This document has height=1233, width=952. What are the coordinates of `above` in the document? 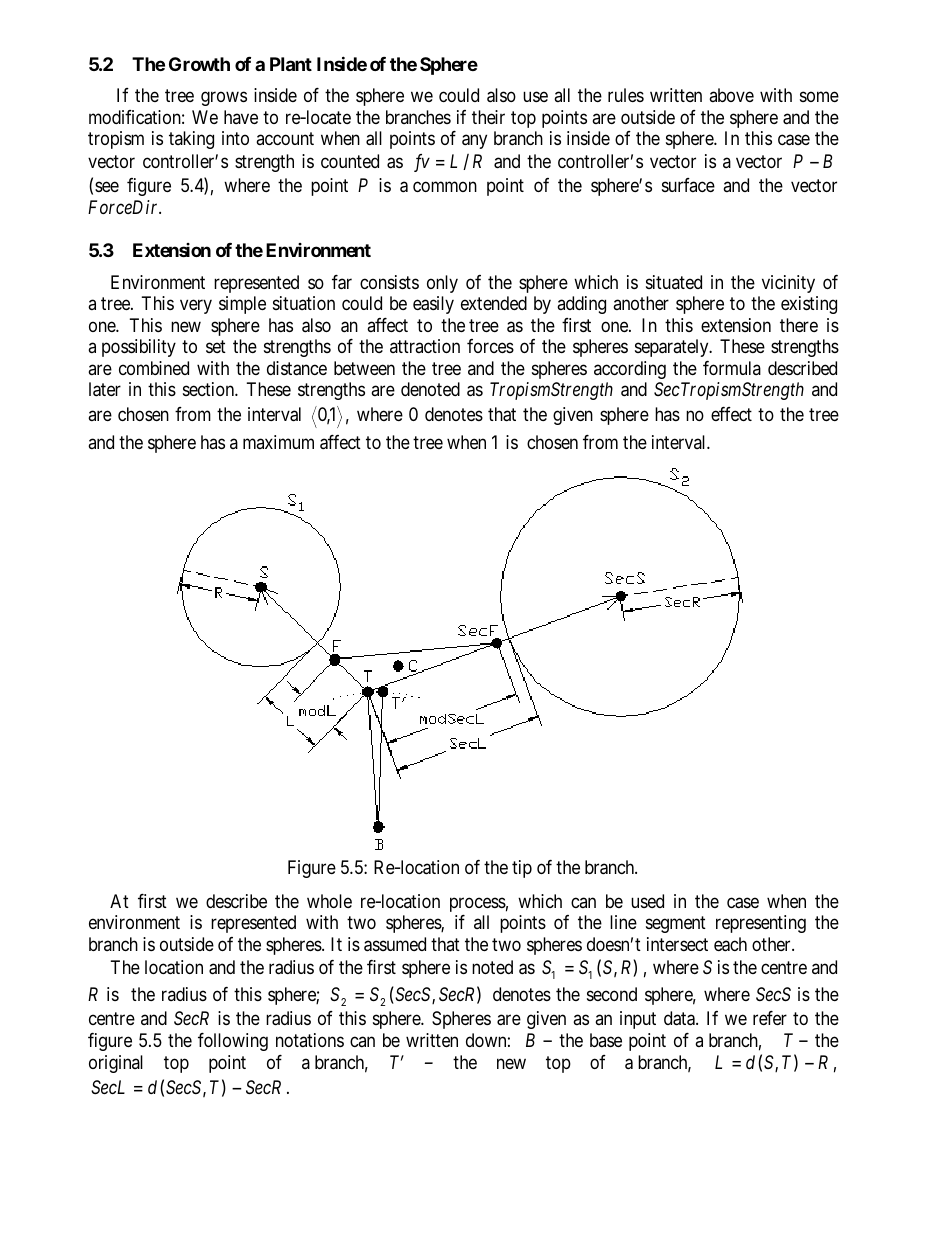 It's located at (731, 95).
